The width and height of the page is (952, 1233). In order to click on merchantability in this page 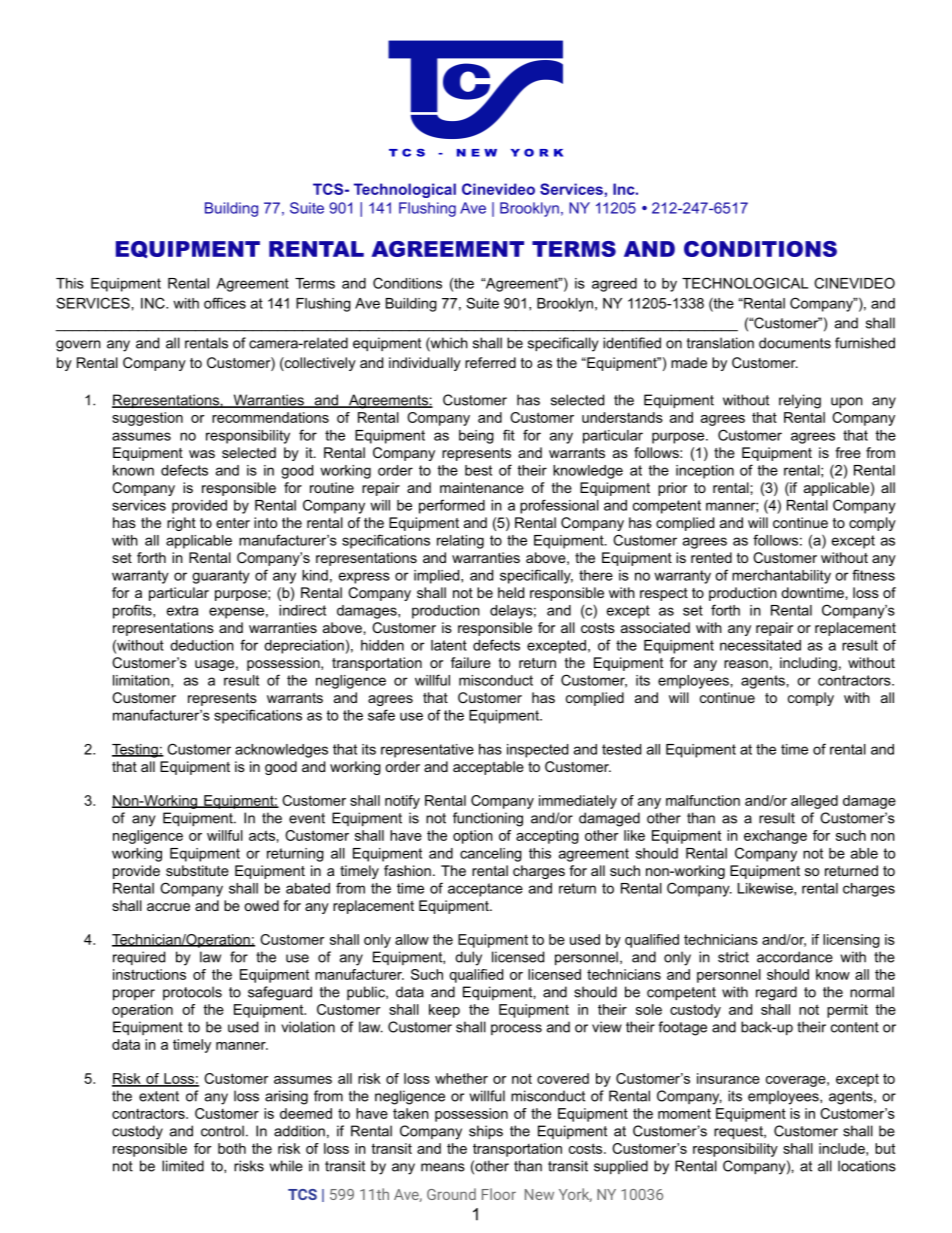, I will do `click(781, 577)`.
